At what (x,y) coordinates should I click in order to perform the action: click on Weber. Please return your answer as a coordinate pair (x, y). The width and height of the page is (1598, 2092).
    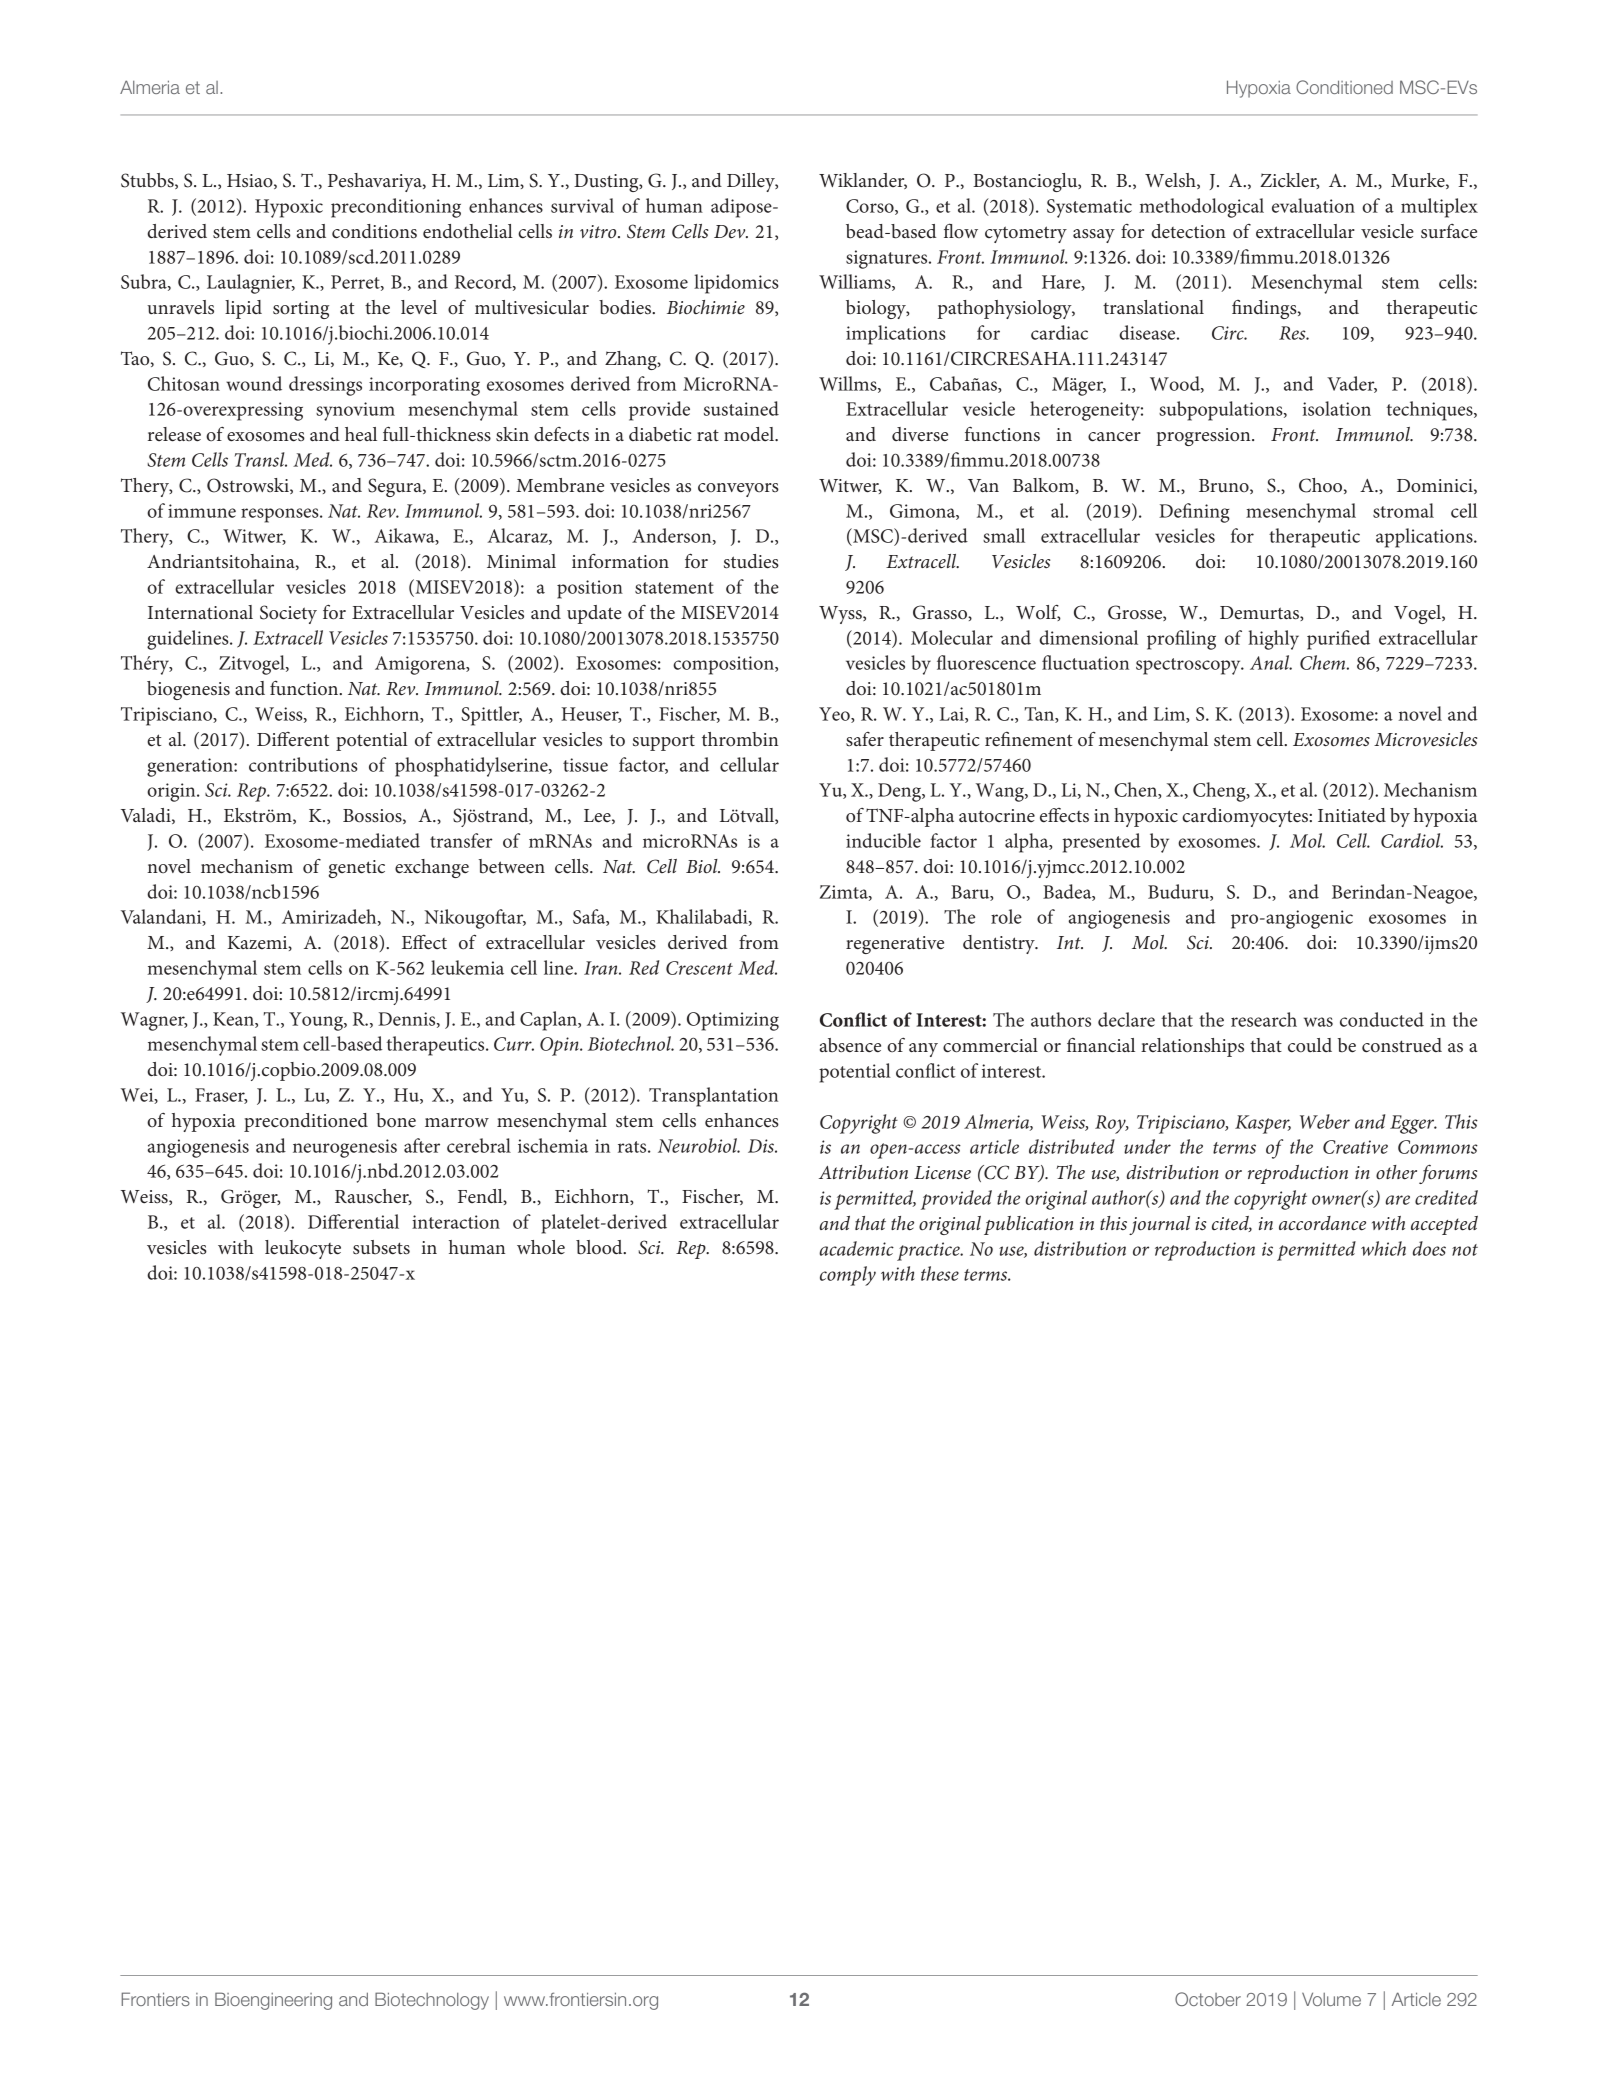
    Looking at the image, I should click on (1325, 1121).
